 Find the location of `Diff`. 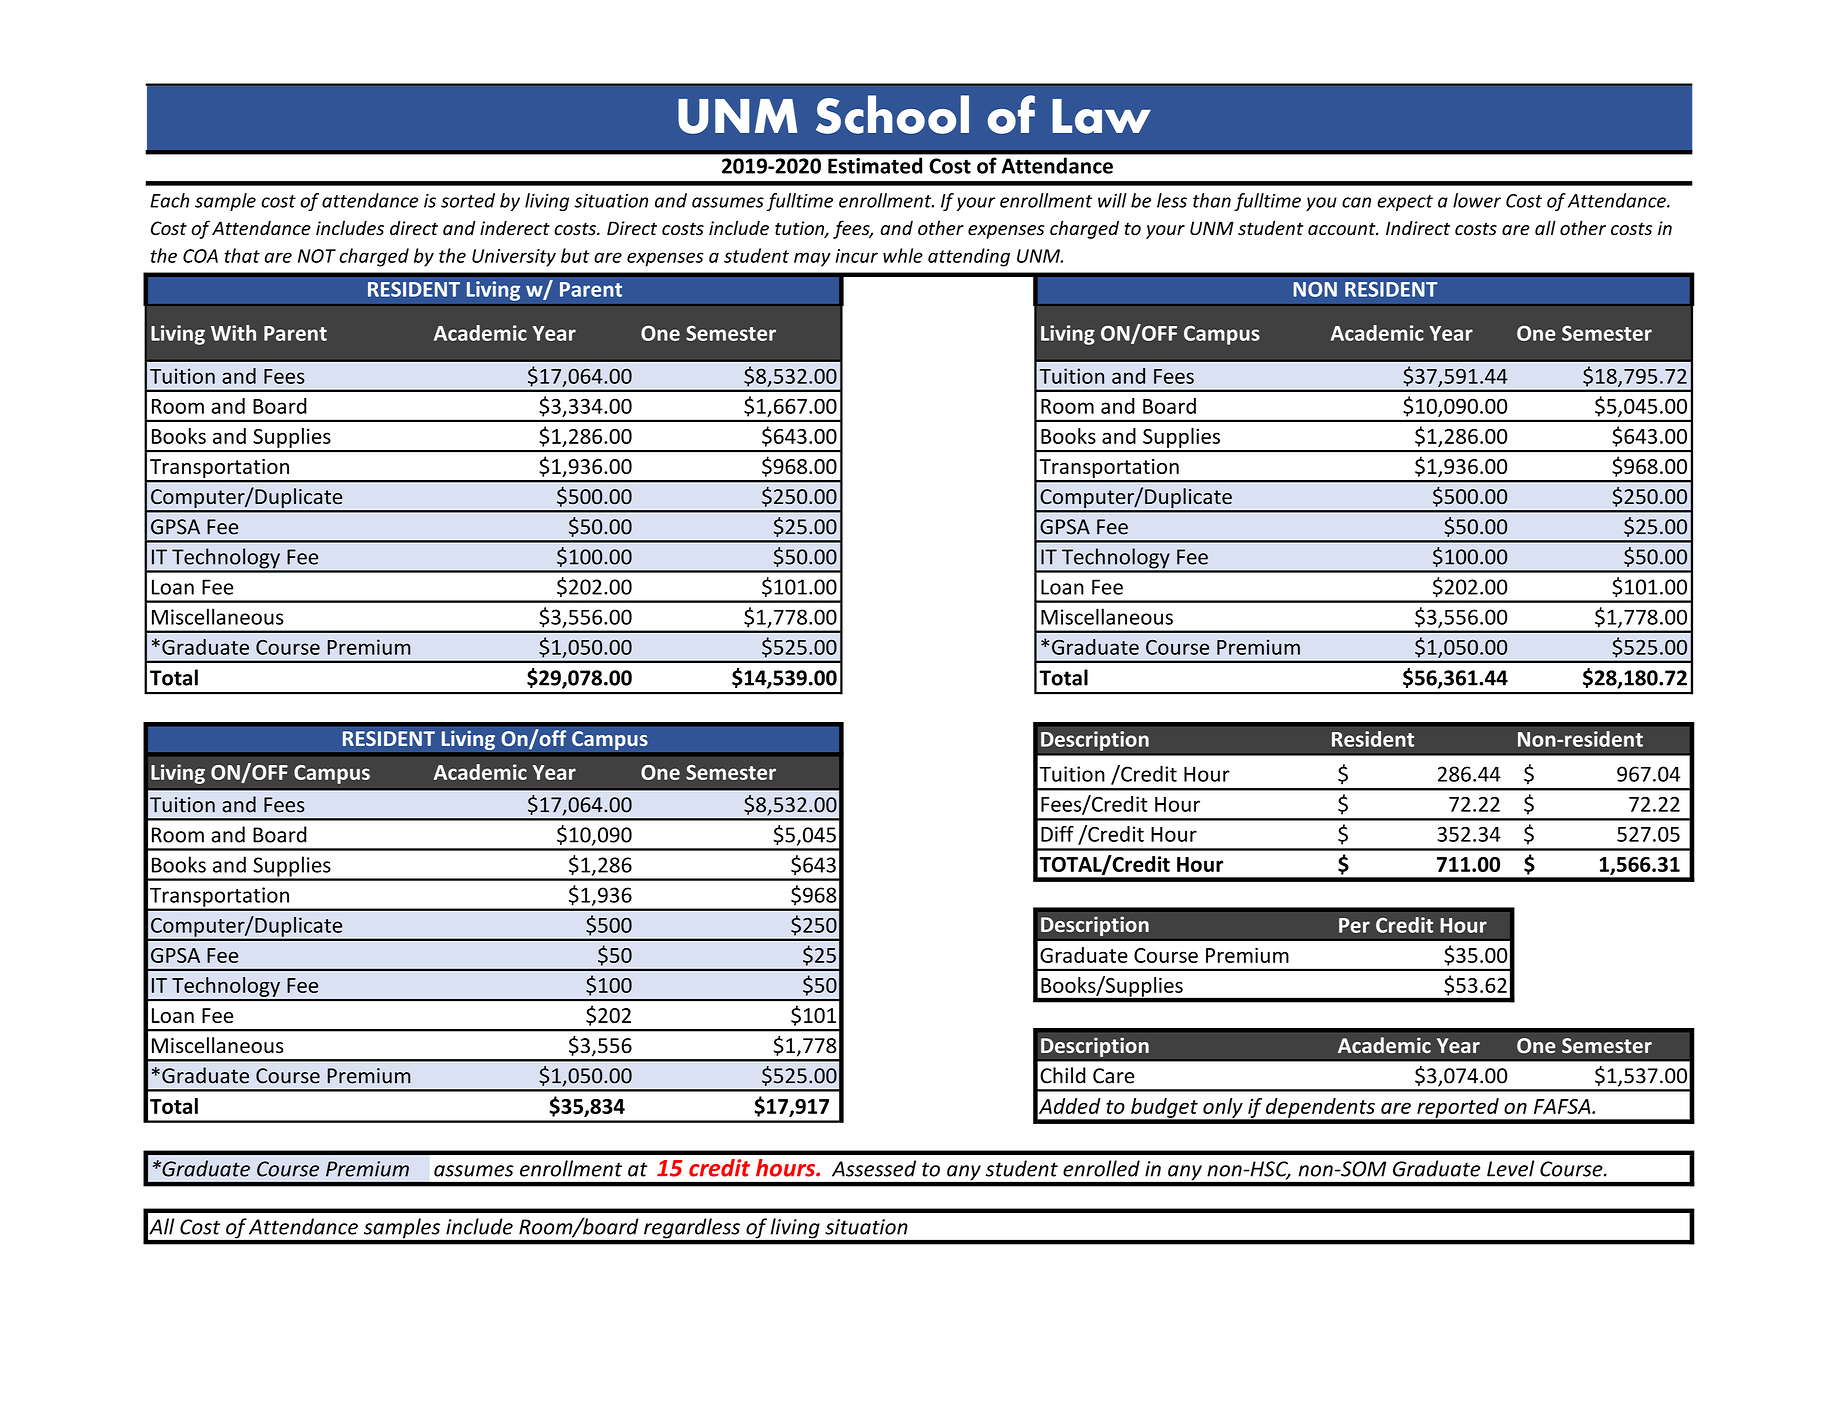

Diff is located at coordinates (1057, 833).
